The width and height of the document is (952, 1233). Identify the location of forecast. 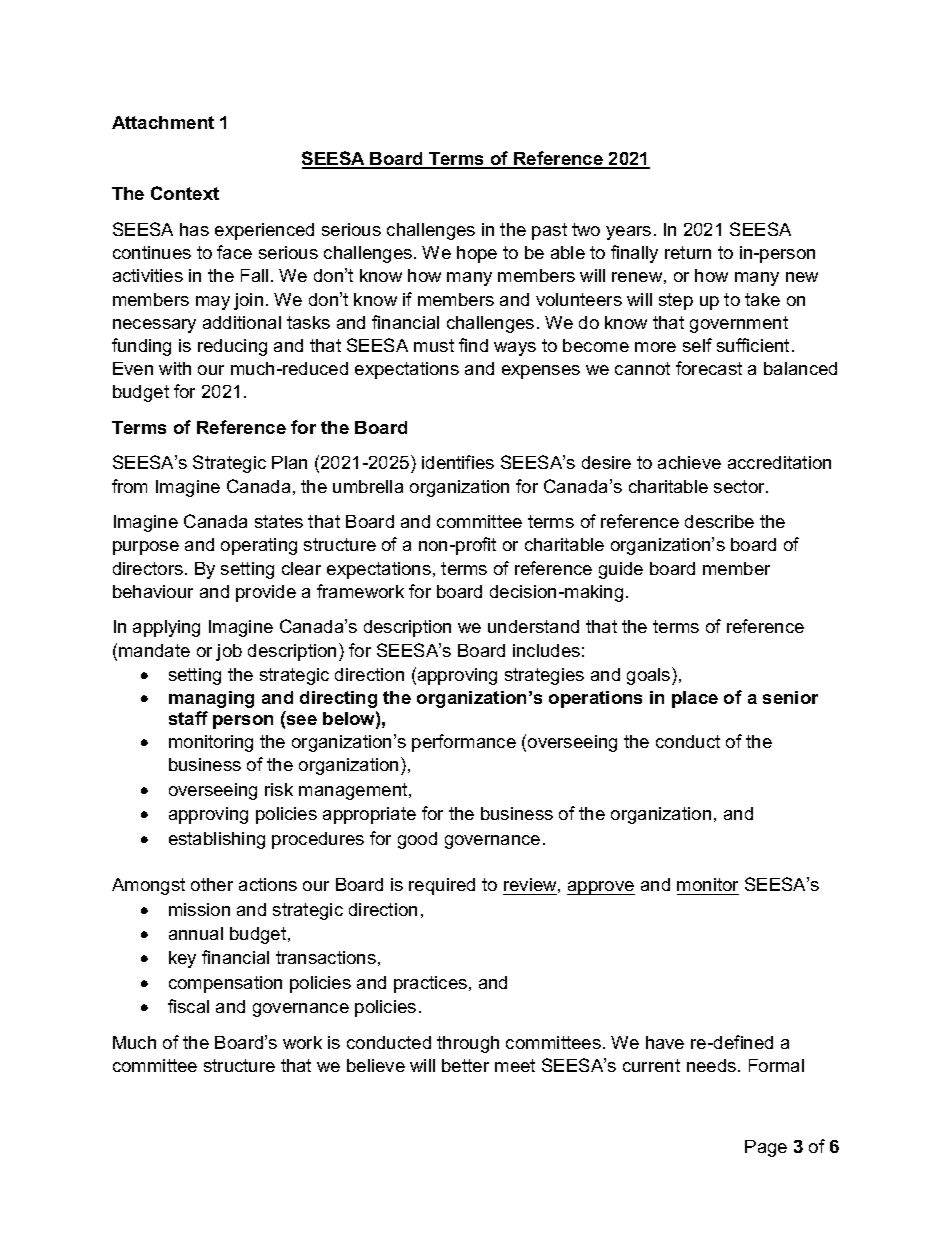
(709, 368).
